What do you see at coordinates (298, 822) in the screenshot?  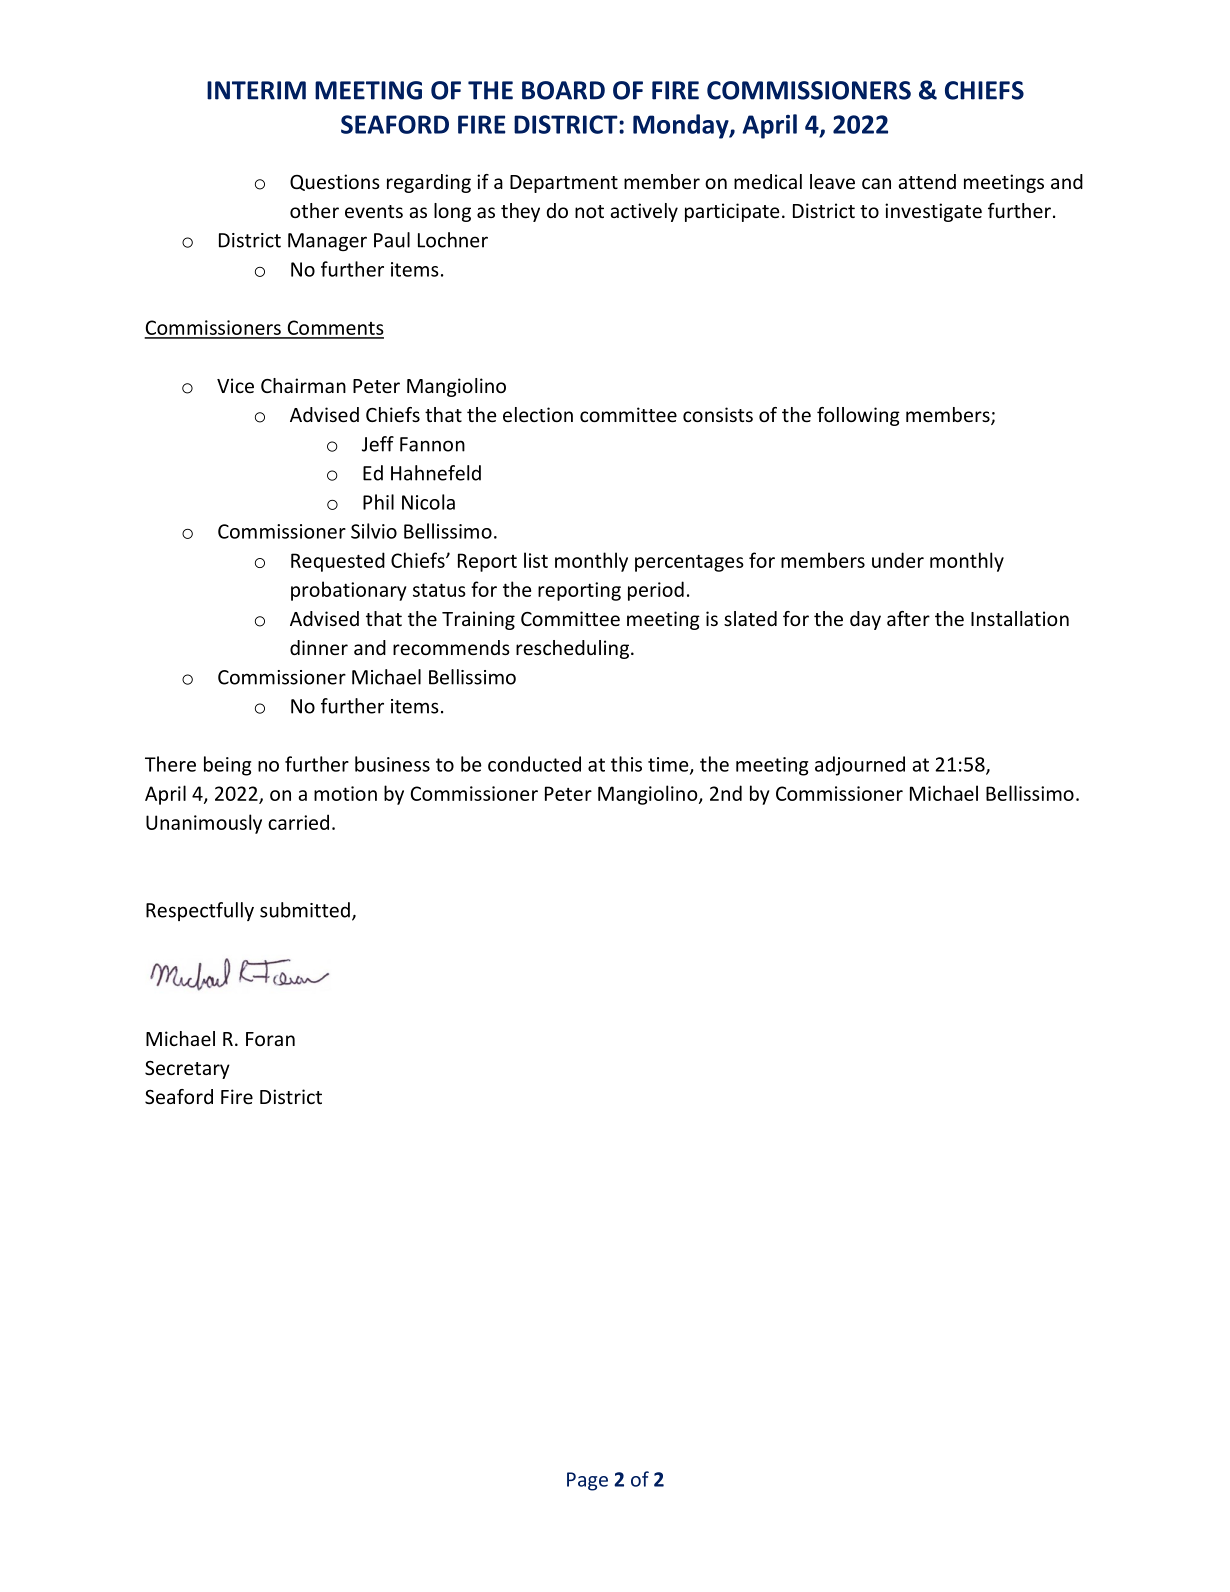 I see `carried` at bounding box center [298, 822].
